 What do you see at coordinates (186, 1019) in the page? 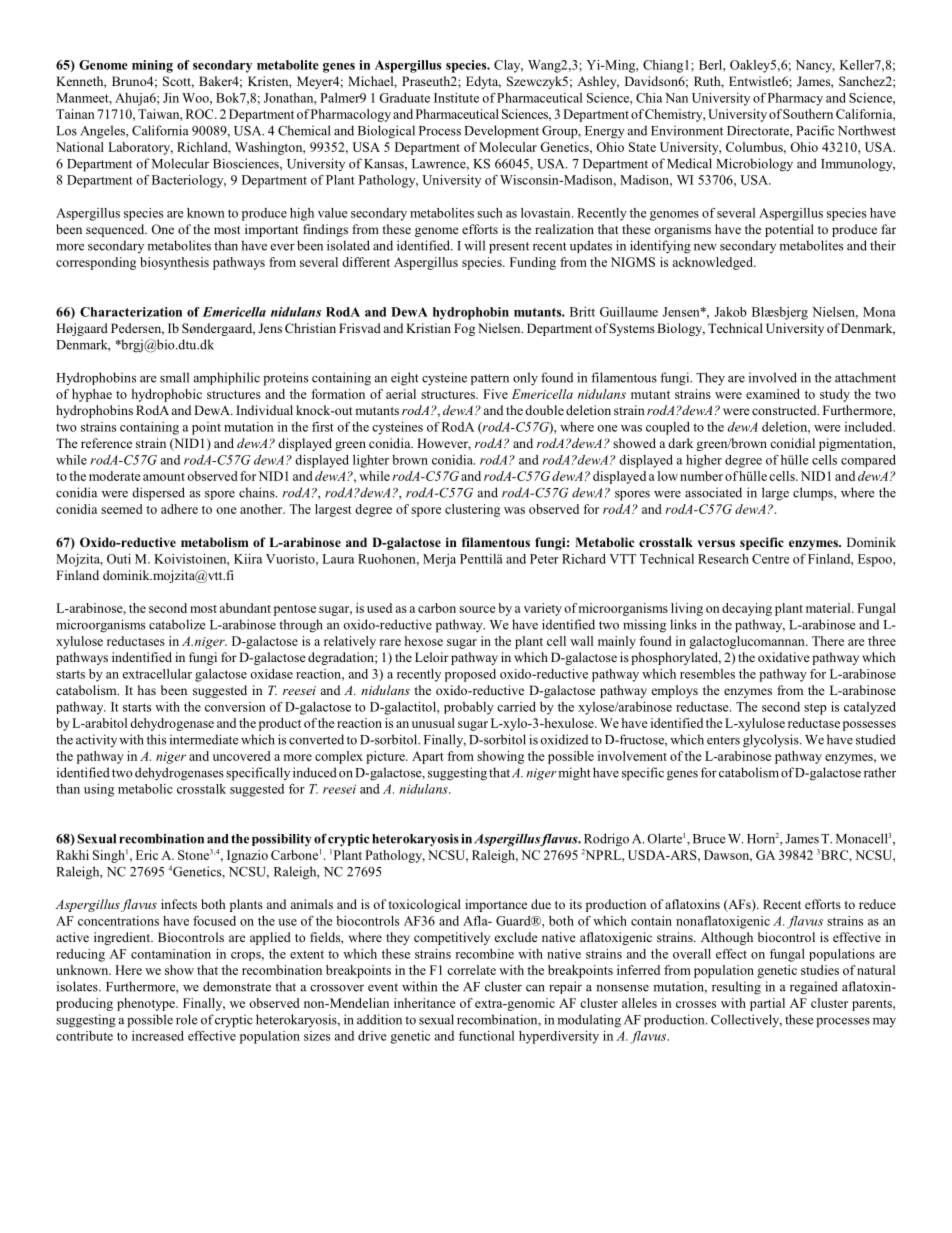
I see `role` at bounding box center [186, 1019].
